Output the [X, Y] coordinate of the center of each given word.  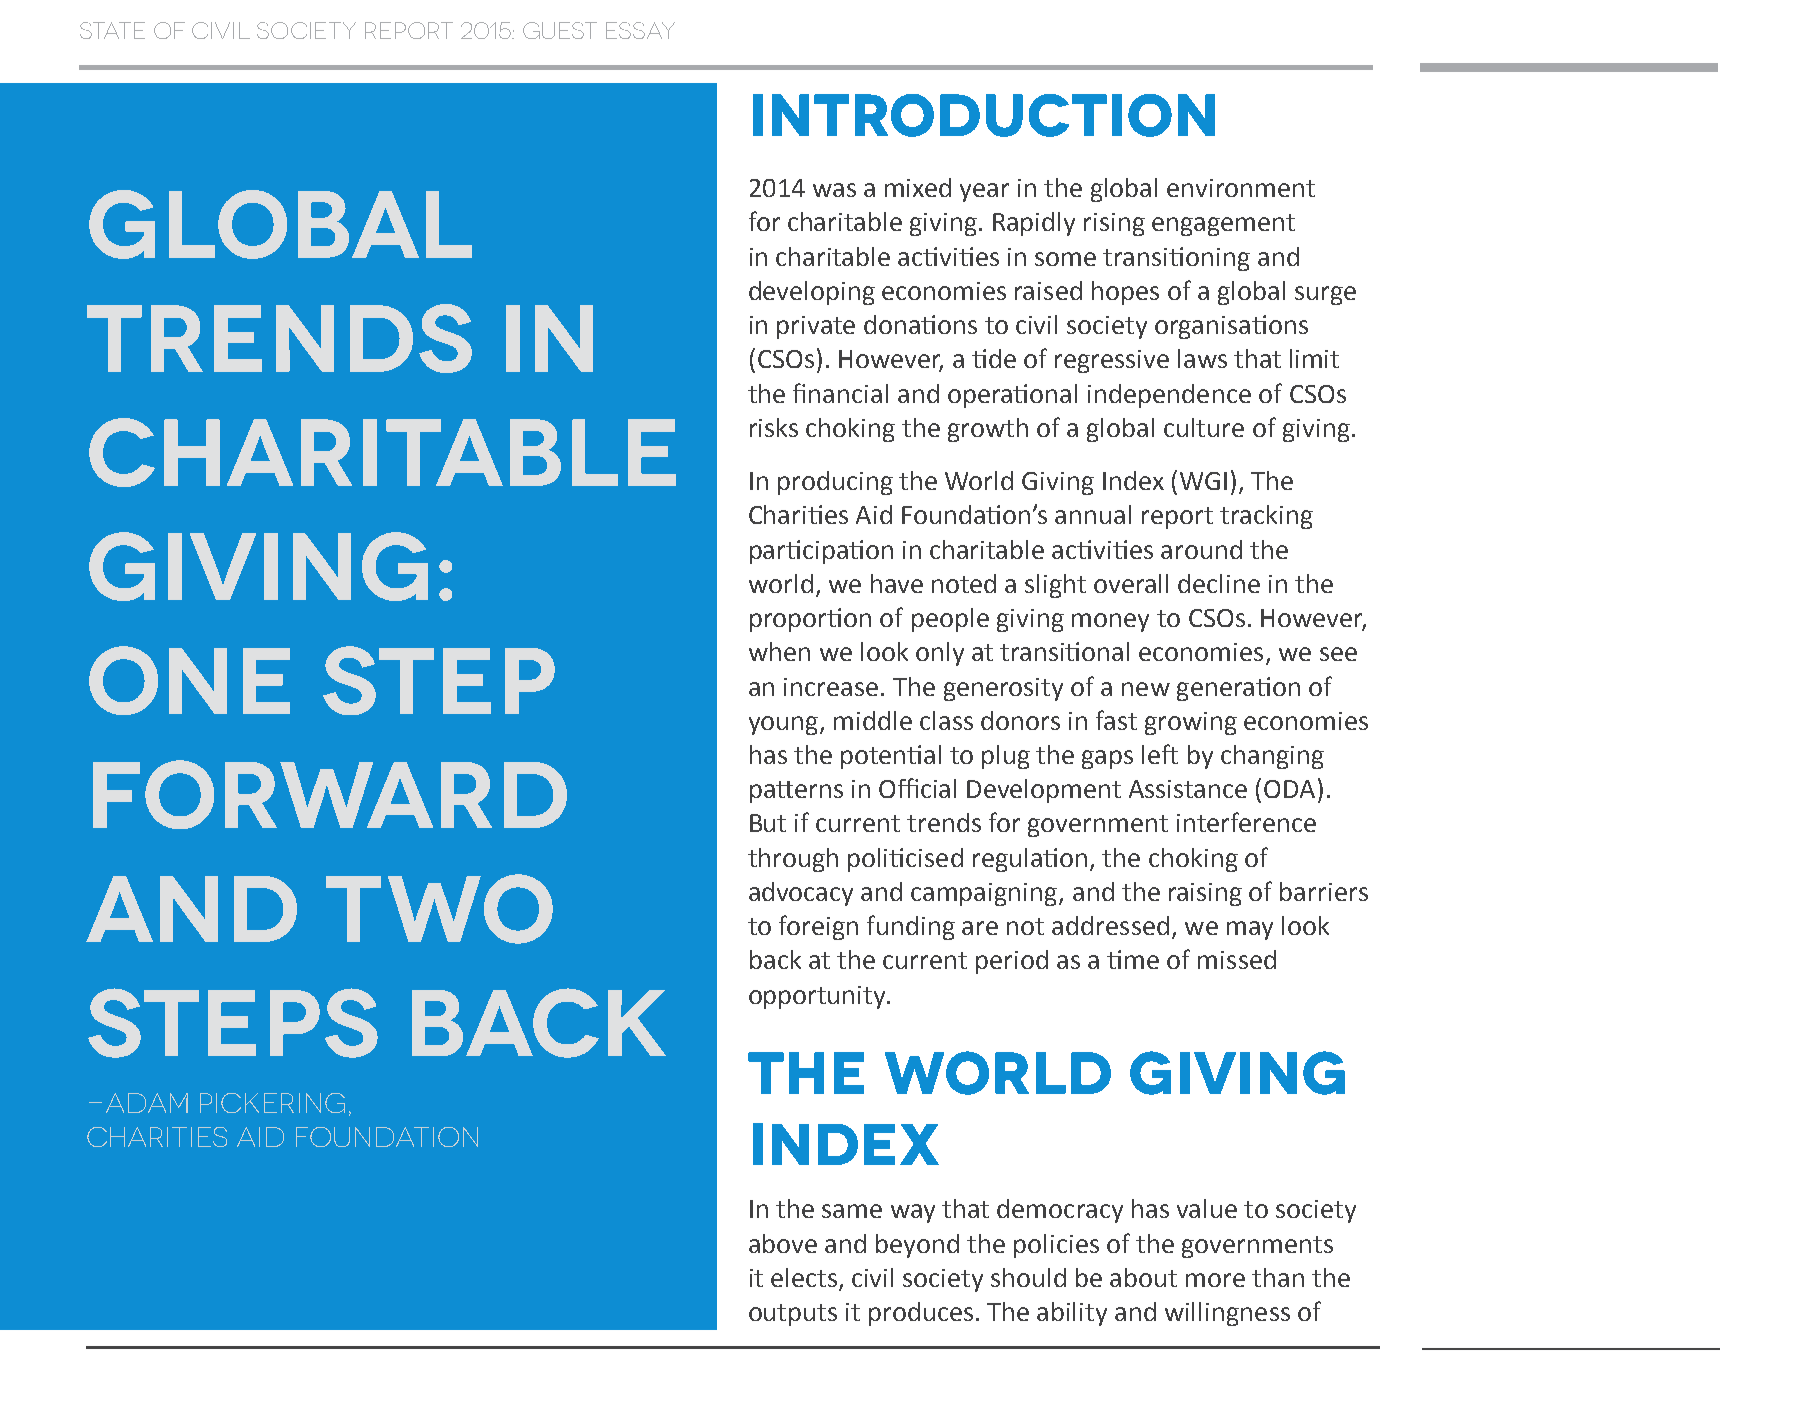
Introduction [984, 115]
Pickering [272, 1103]
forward [330, 794]
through [793, 860]
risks [774, 427]
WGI [1203, 481]
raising [1205, 894]
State [112, 30]
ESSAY [640, 30]
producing [835, 483]
